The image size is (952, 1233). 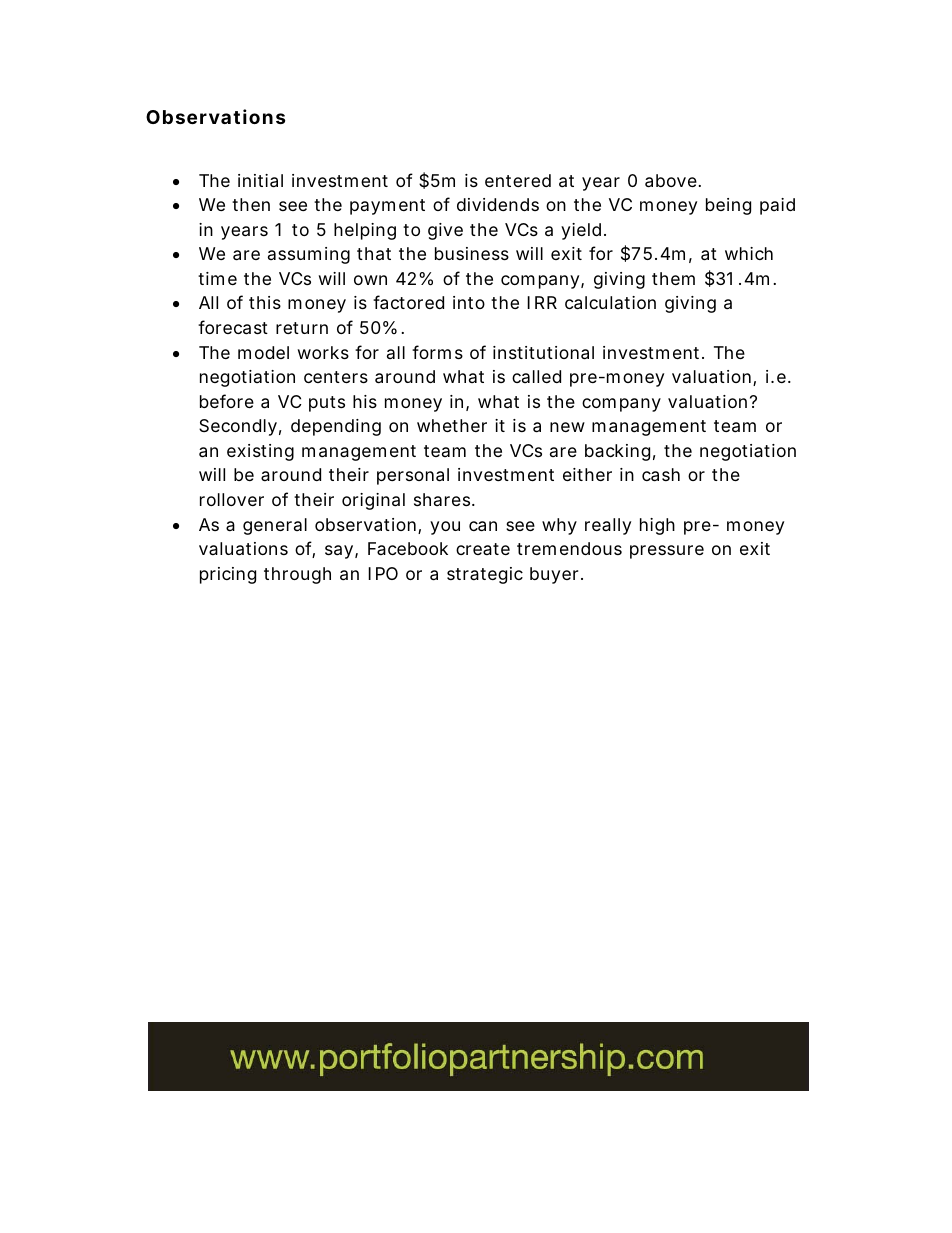 What do you see at coordinates (260, 452) in the image?
I see `existing` at bounding box center [260, 452].
